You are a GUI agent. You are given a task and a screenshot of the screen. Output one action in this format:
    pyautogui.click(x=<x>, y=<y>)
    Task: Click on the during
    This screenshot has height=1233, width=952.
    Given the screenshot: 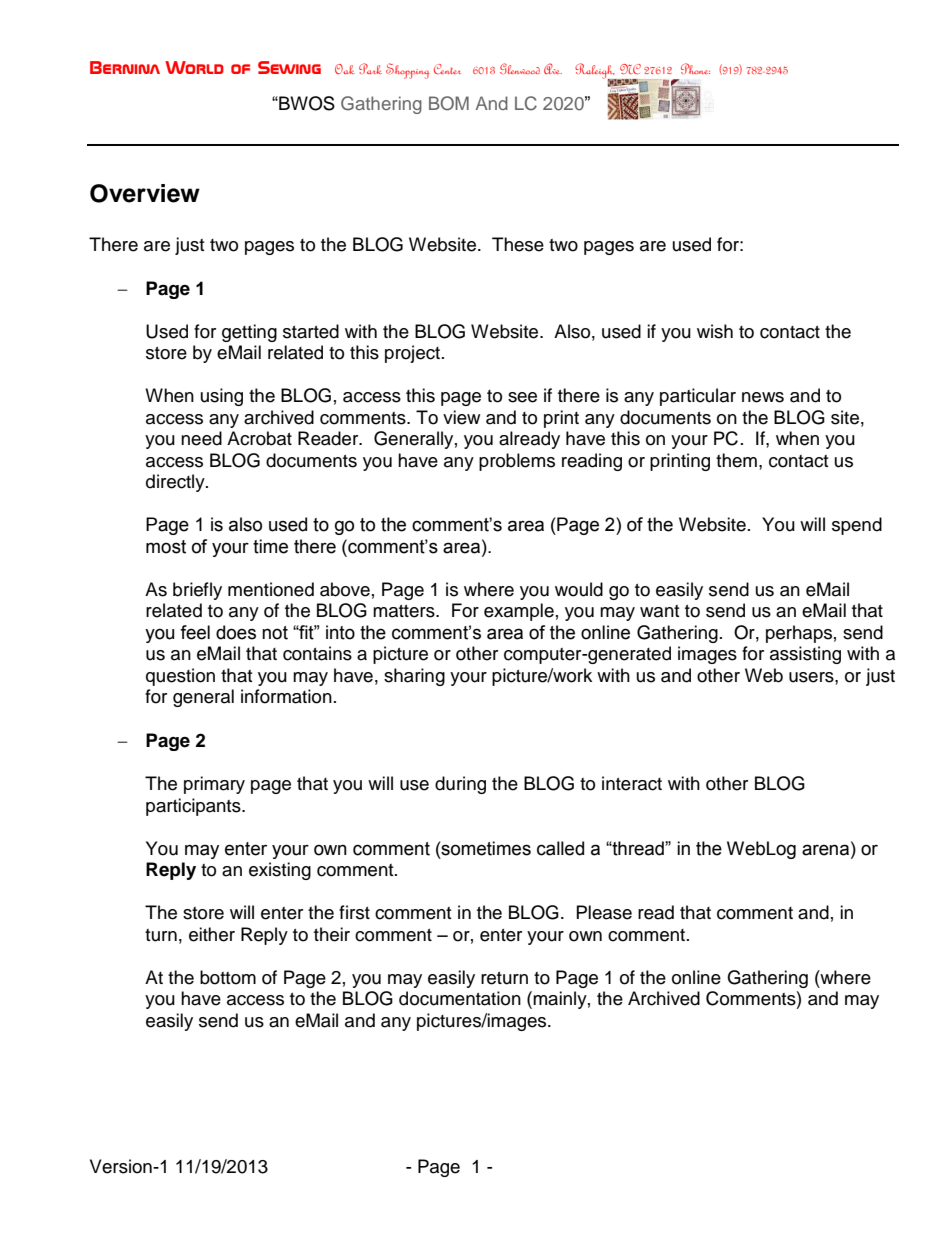 What is the action you would take?
    pyautogui.click(x=460, y=785)
